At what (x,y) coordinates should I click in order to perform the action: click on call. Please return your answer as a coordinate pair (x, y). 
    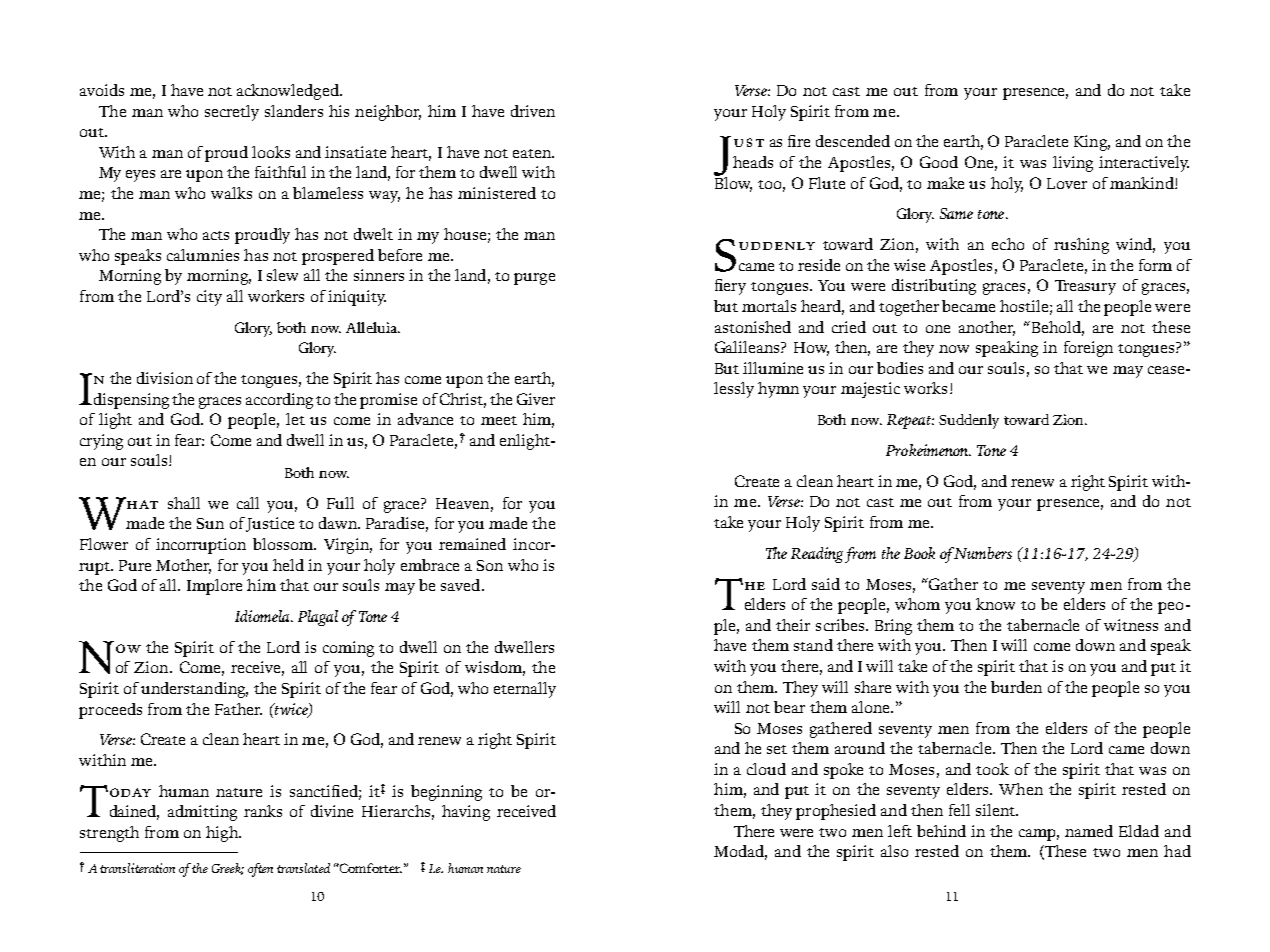
    Looking at the image, I should click on (248, 503).
